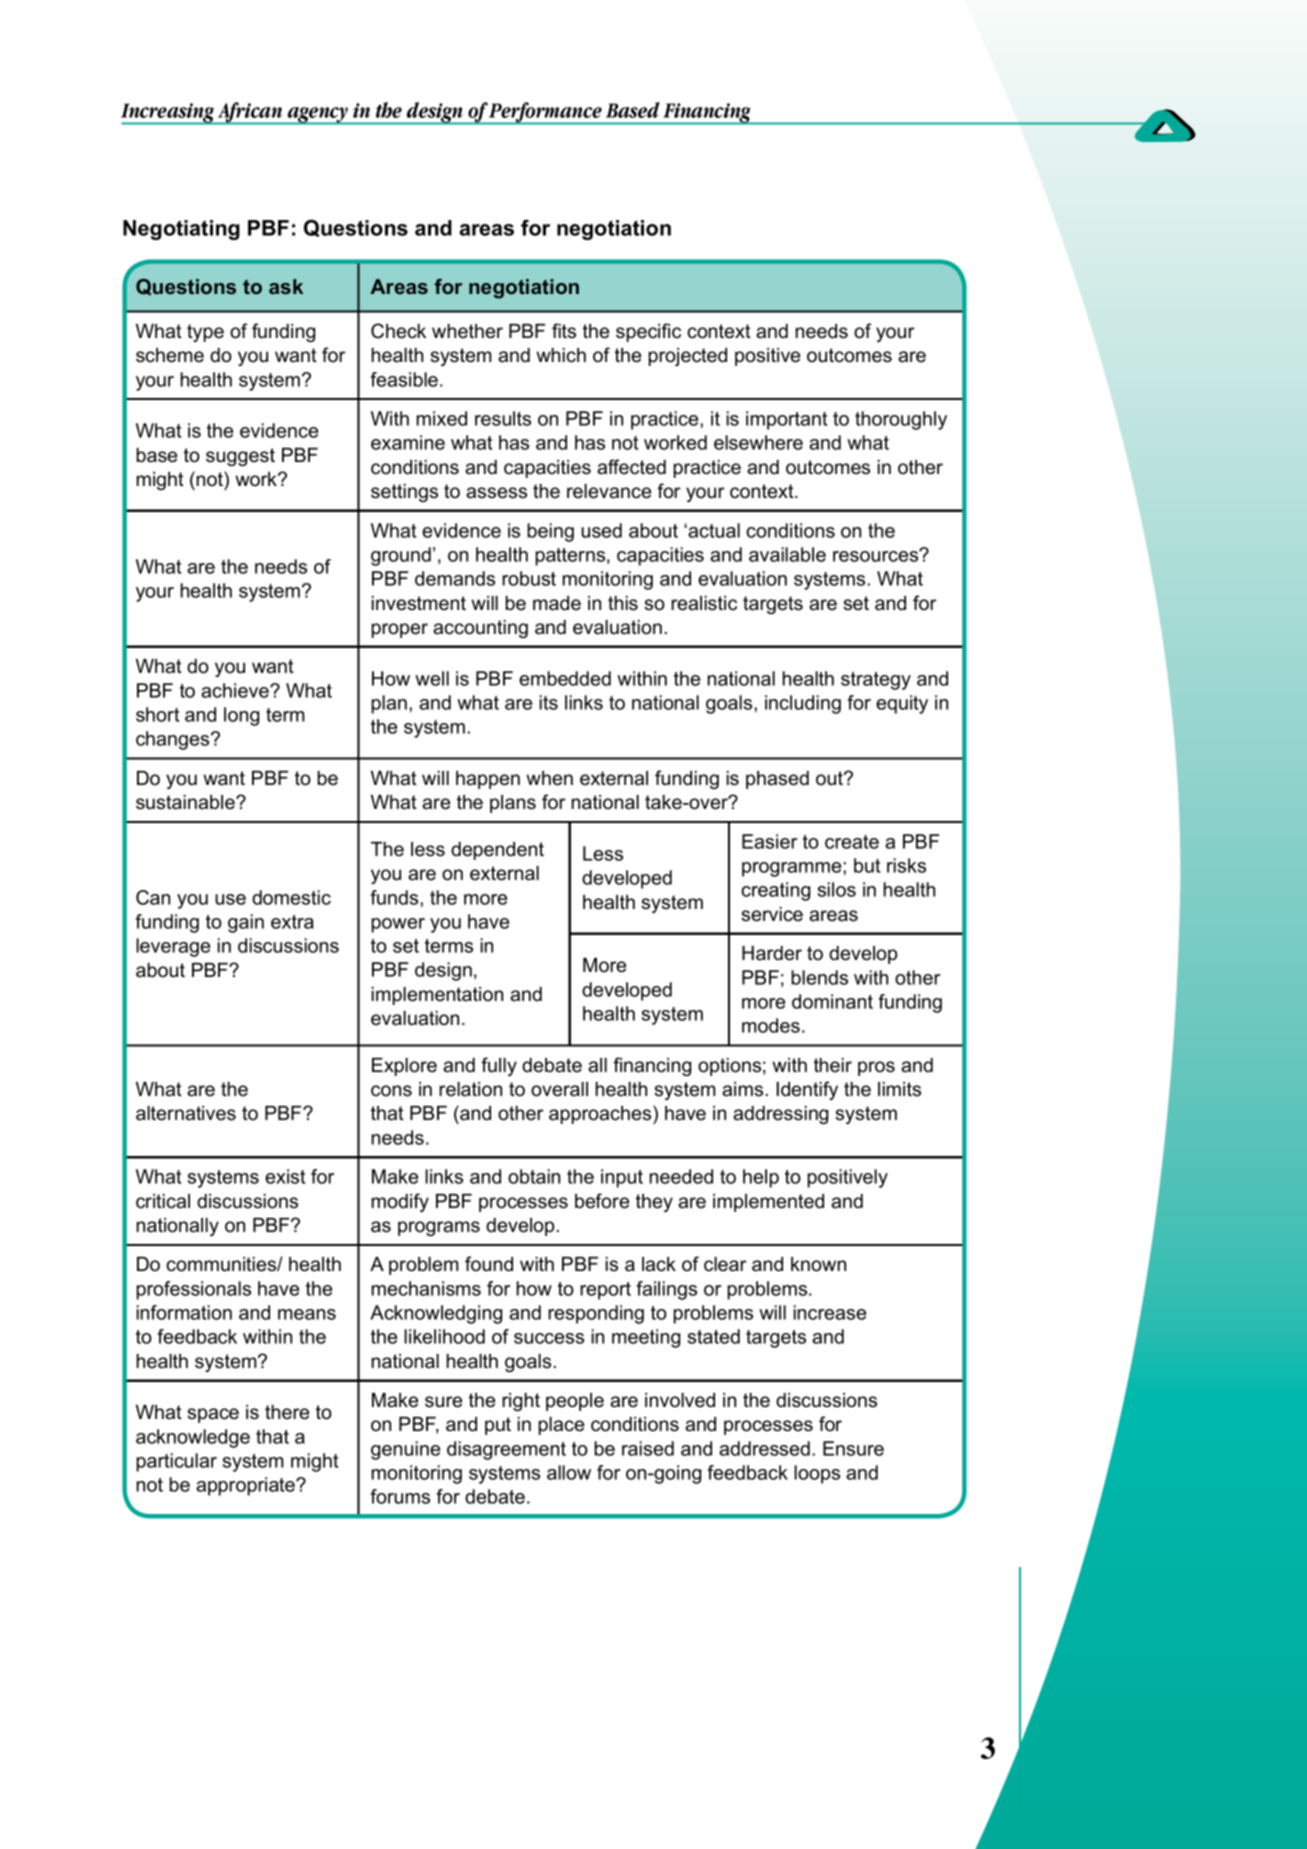  What do you see at coordinates (549, 778) in the screenshot?
I see `when` at bounding box center [549, 778].
